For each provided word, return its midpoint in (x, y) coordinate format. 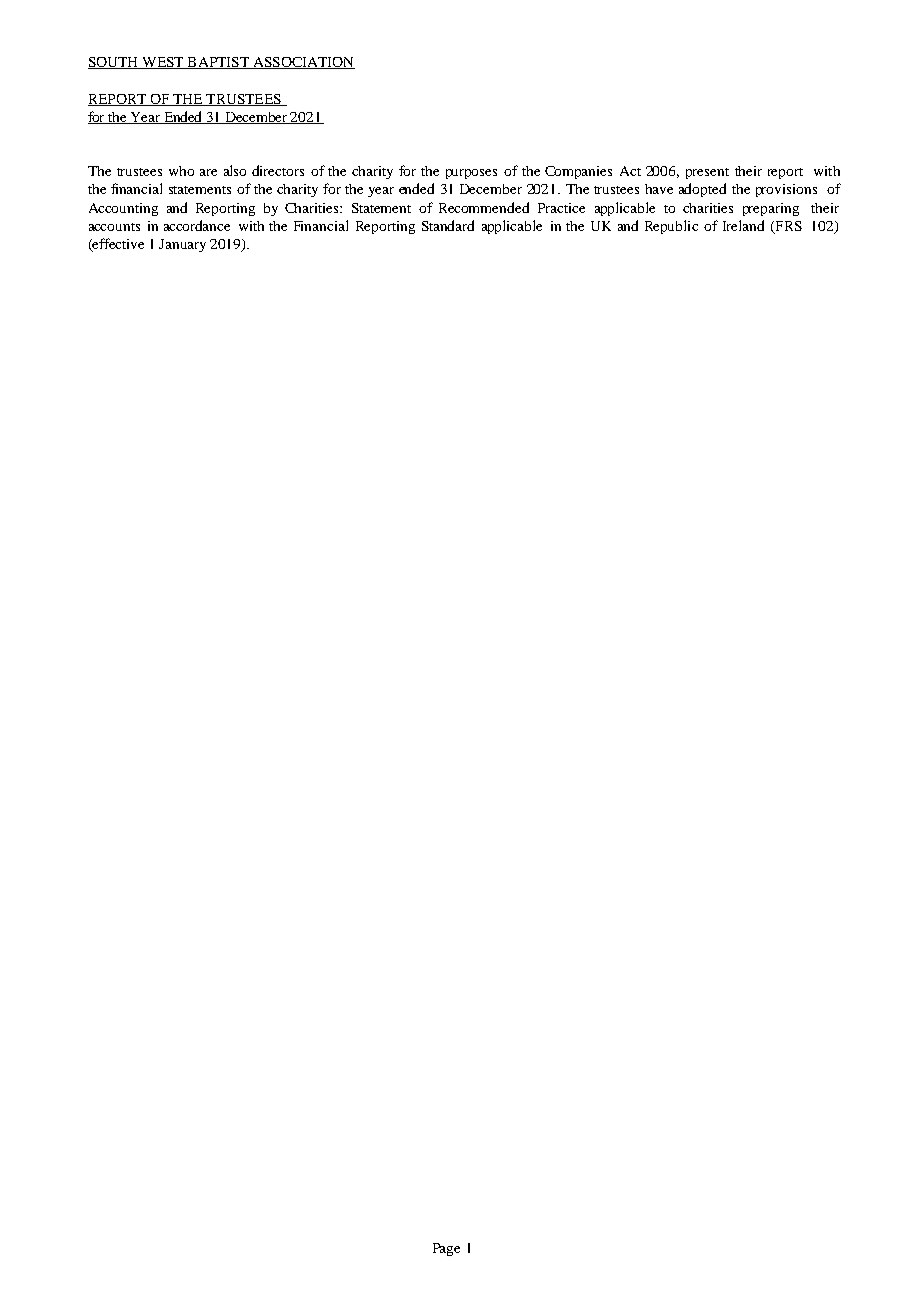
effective (117, 245)
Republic (671, 227)
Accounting (123, 209)
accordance (197, 225)
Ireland (743, 225)
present (707, 173)
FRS (787, 227)
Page (446, 1249)
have (659, 189)
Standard (448, 225)
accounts (114, 227)
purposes (471, 174)
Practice (561, 208)
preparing (771, 209)
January (182, 245)
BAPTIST (218, 63)
